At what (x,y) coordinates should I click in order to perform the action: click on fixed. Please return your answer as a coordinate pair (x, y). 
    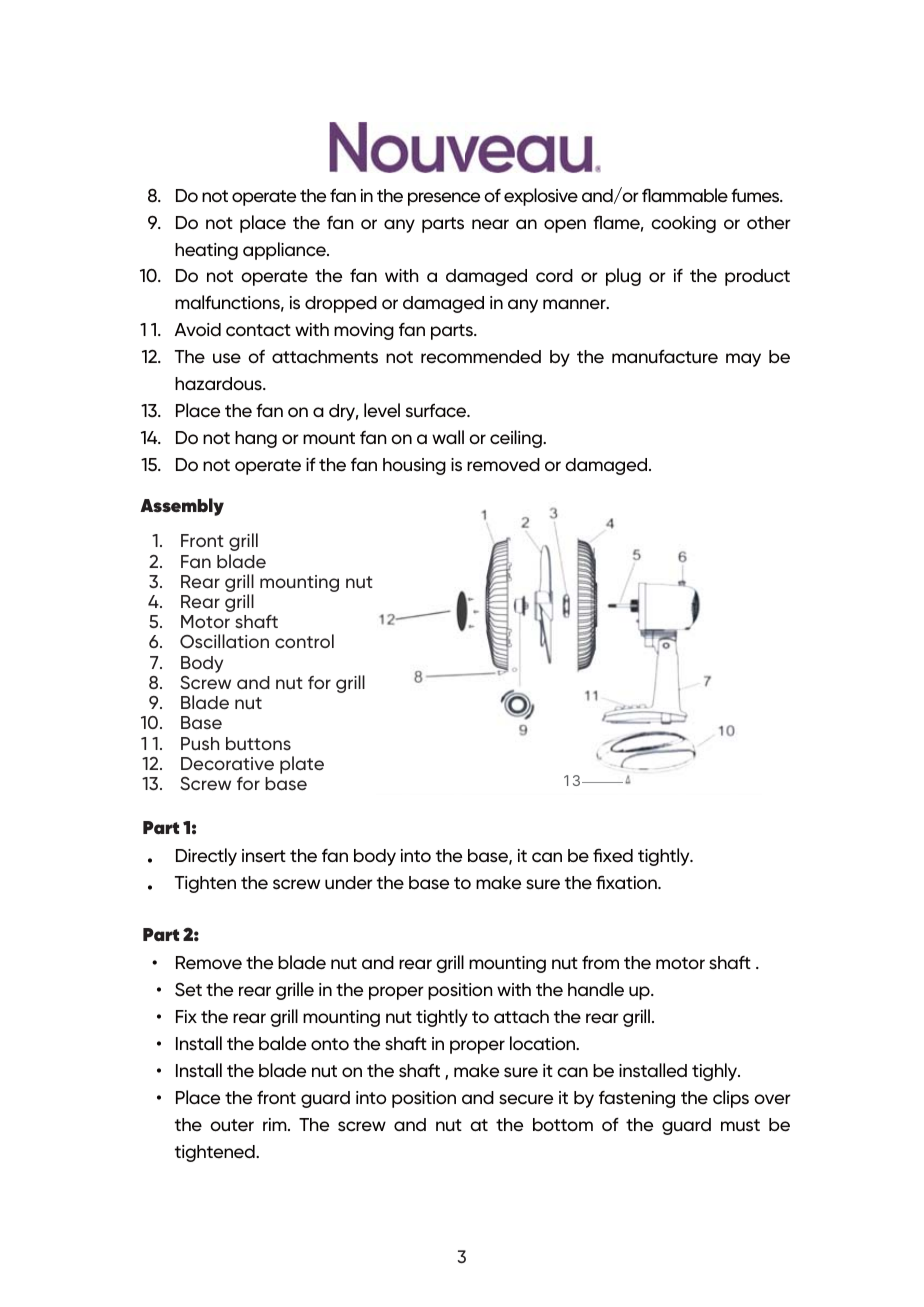
    Looking at the image, I should click on (613, 856).
